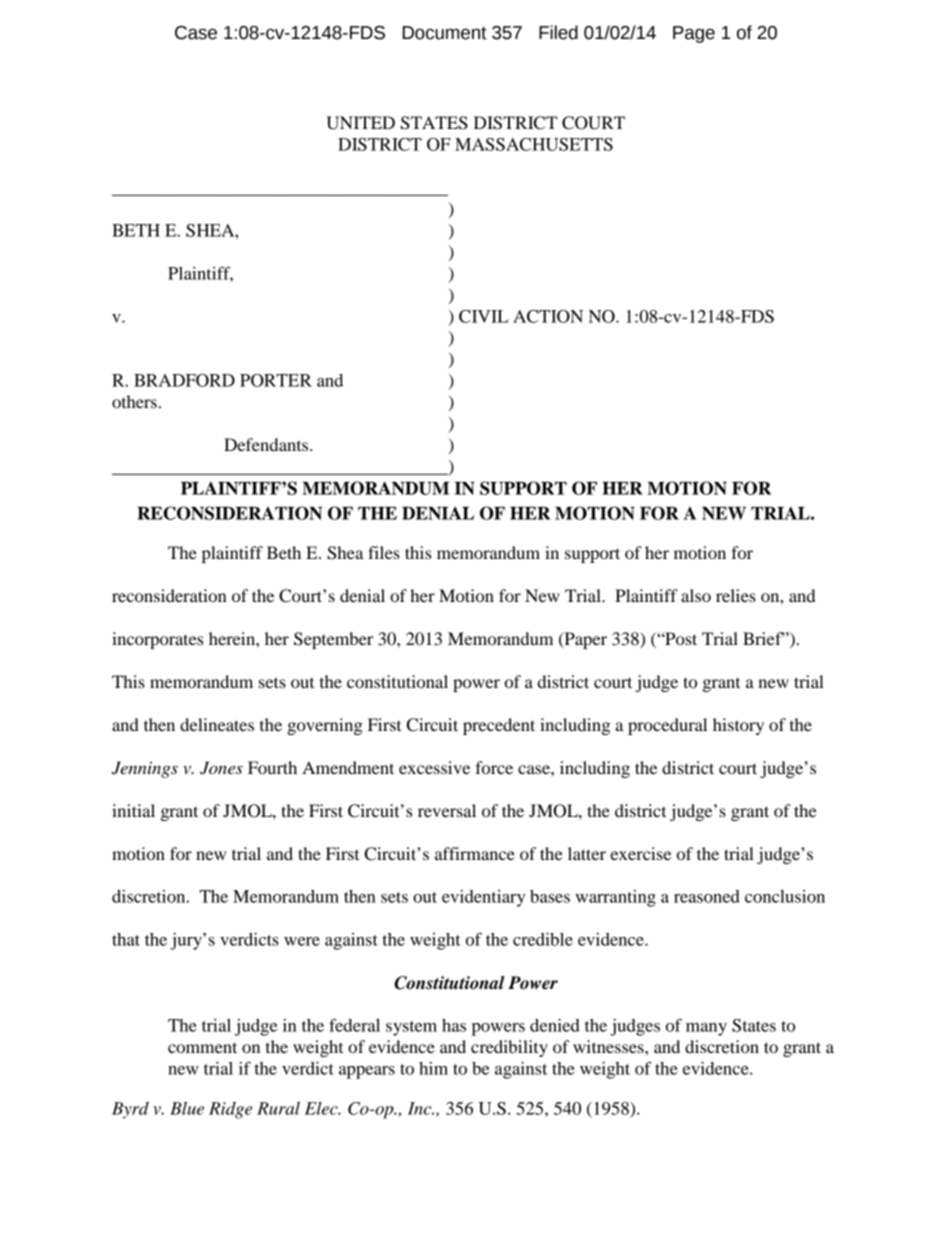 Image resolution: width=952 pixels, height=1233 pixels. What do you see at coordinates (694, 34) in the document?
I see `Page` at bounding box center [694, 34].
